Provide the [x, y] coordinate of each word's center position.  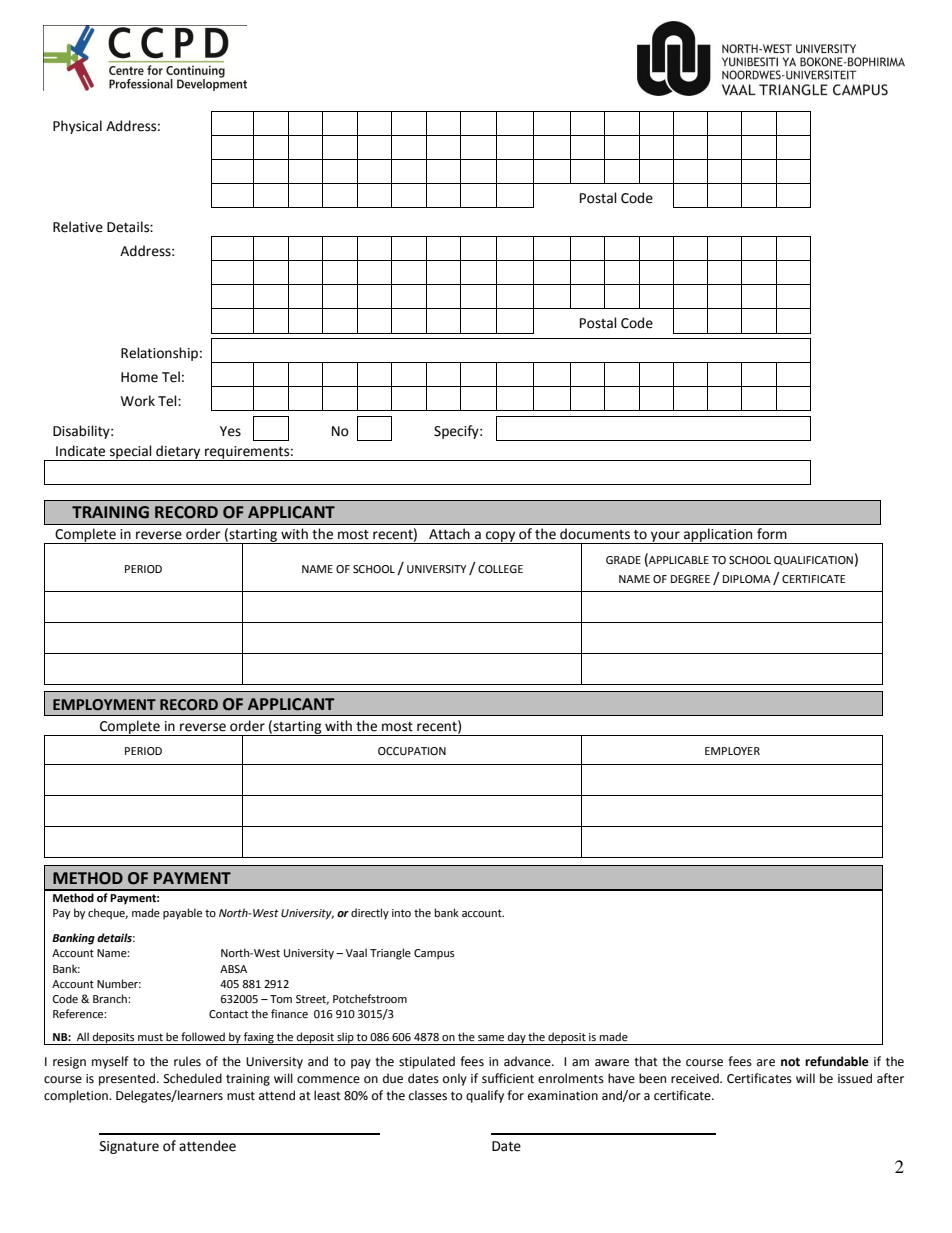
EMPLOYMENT [104, 705]
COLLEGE [500, 569]
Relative [78, 227]
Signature [129, 1147]
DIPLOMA [747, 579]
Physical [77, 127]
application [718, 536]
